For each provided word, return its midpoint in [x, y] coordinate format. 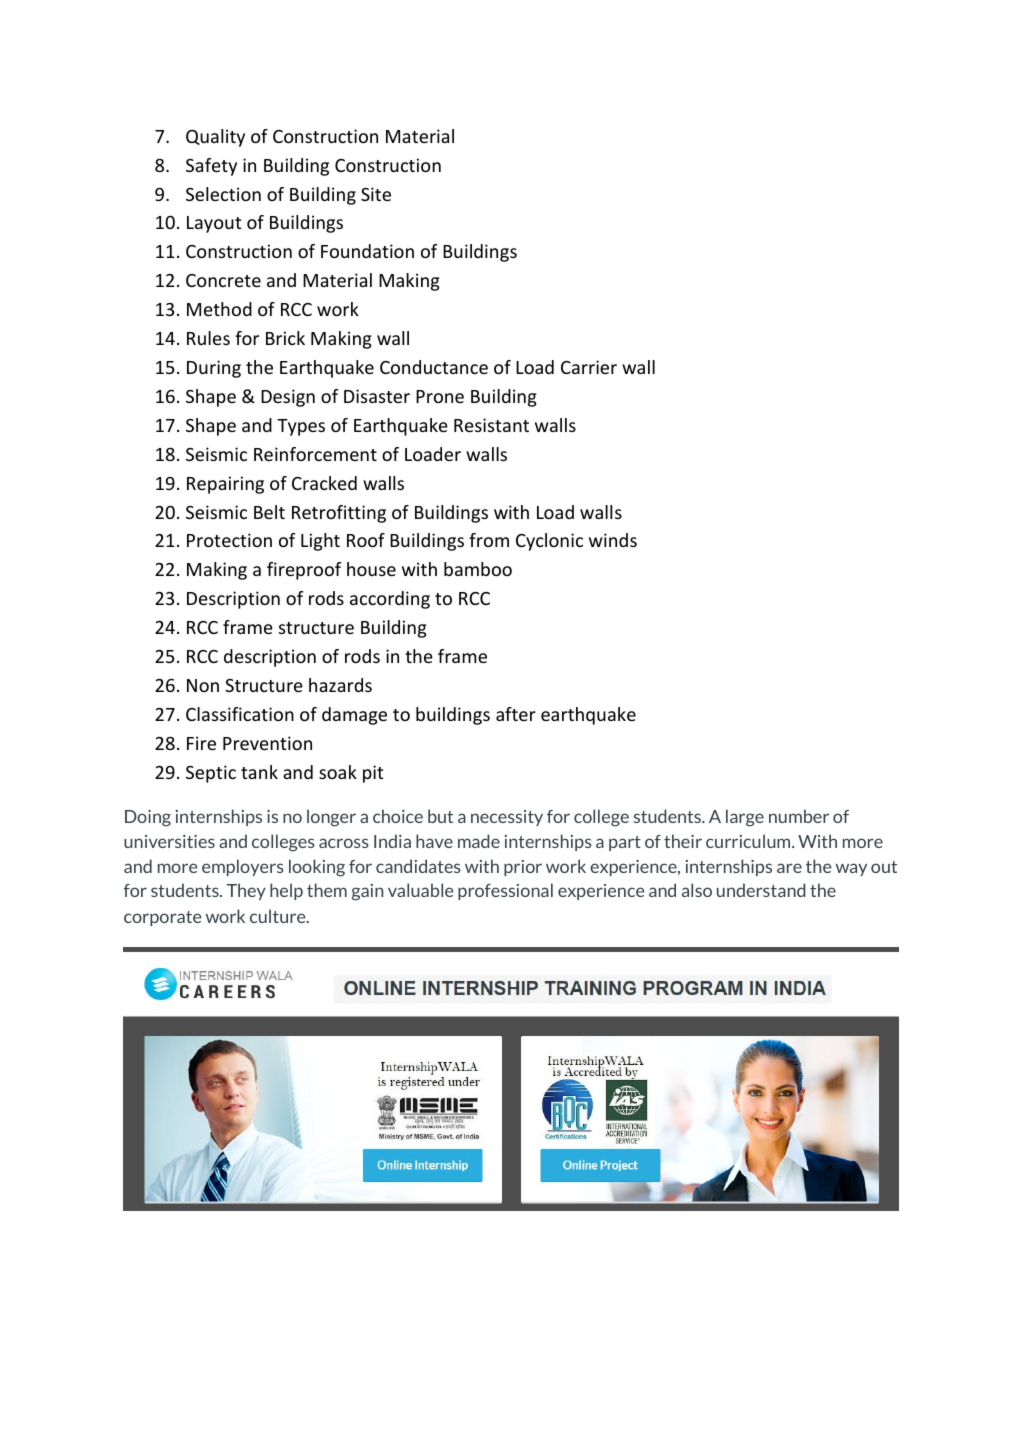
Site [376, 194]
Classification [240, 714]
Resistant [491, 425]
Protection [229, 540]
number [799, 816]
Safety [211, 167]
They [246, 891]
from [489, 540]
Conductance [434, 367]
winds [613, 540]
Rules [208, 338]
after [516, 714]
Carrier [589, 367]
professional [505, 891]
